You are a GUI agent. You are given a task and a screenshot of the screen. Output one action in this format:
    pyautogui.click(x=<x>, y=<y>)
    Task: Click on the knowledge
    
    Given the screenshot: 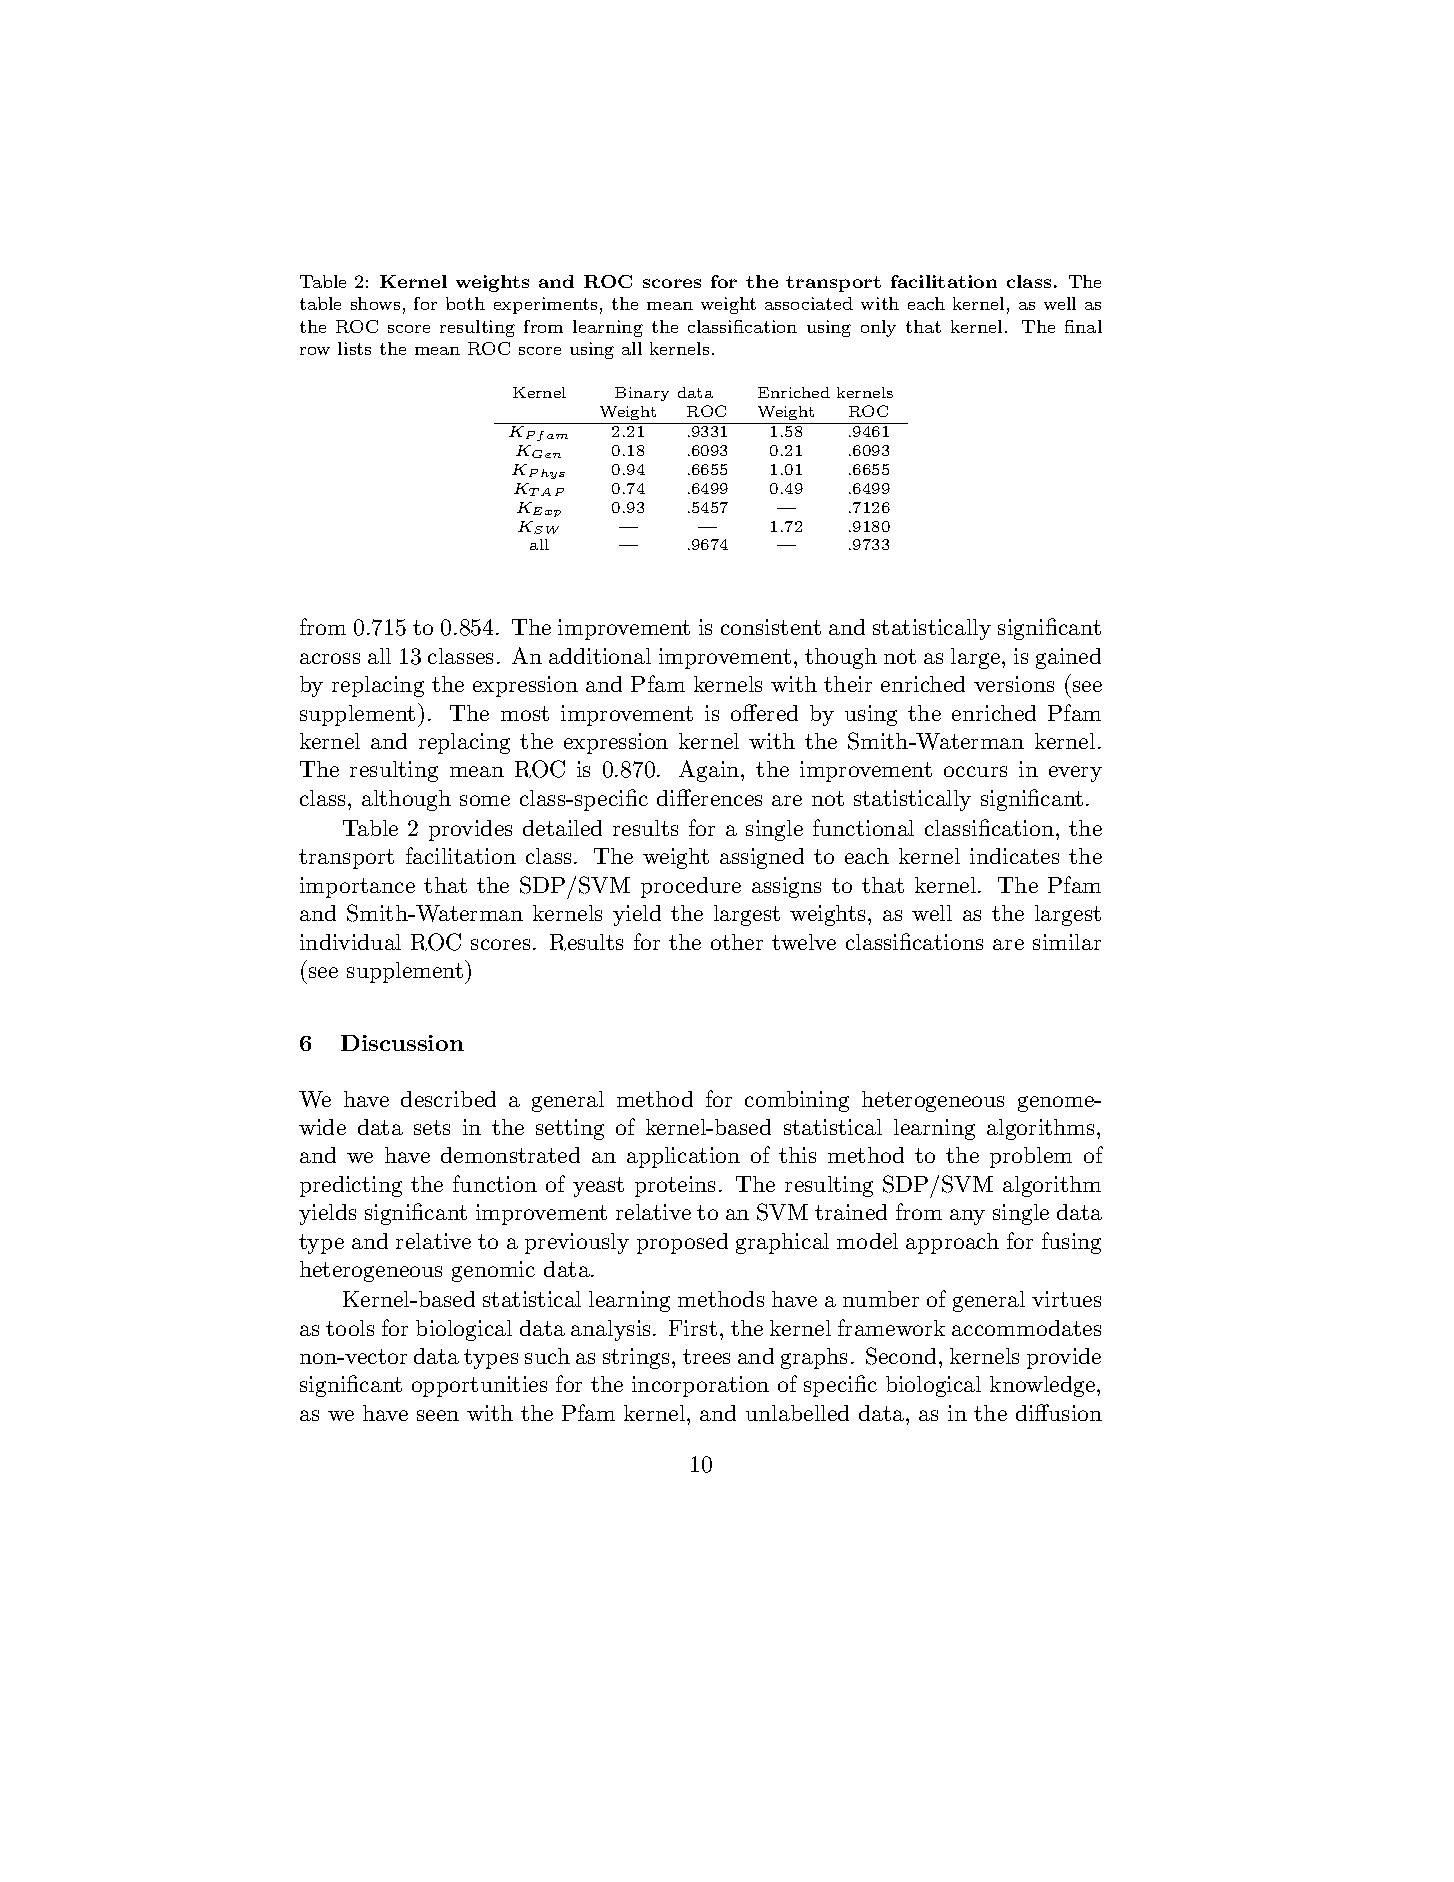 What is the action you would take?
    pyautogui.click(x=1044, y=1386)
